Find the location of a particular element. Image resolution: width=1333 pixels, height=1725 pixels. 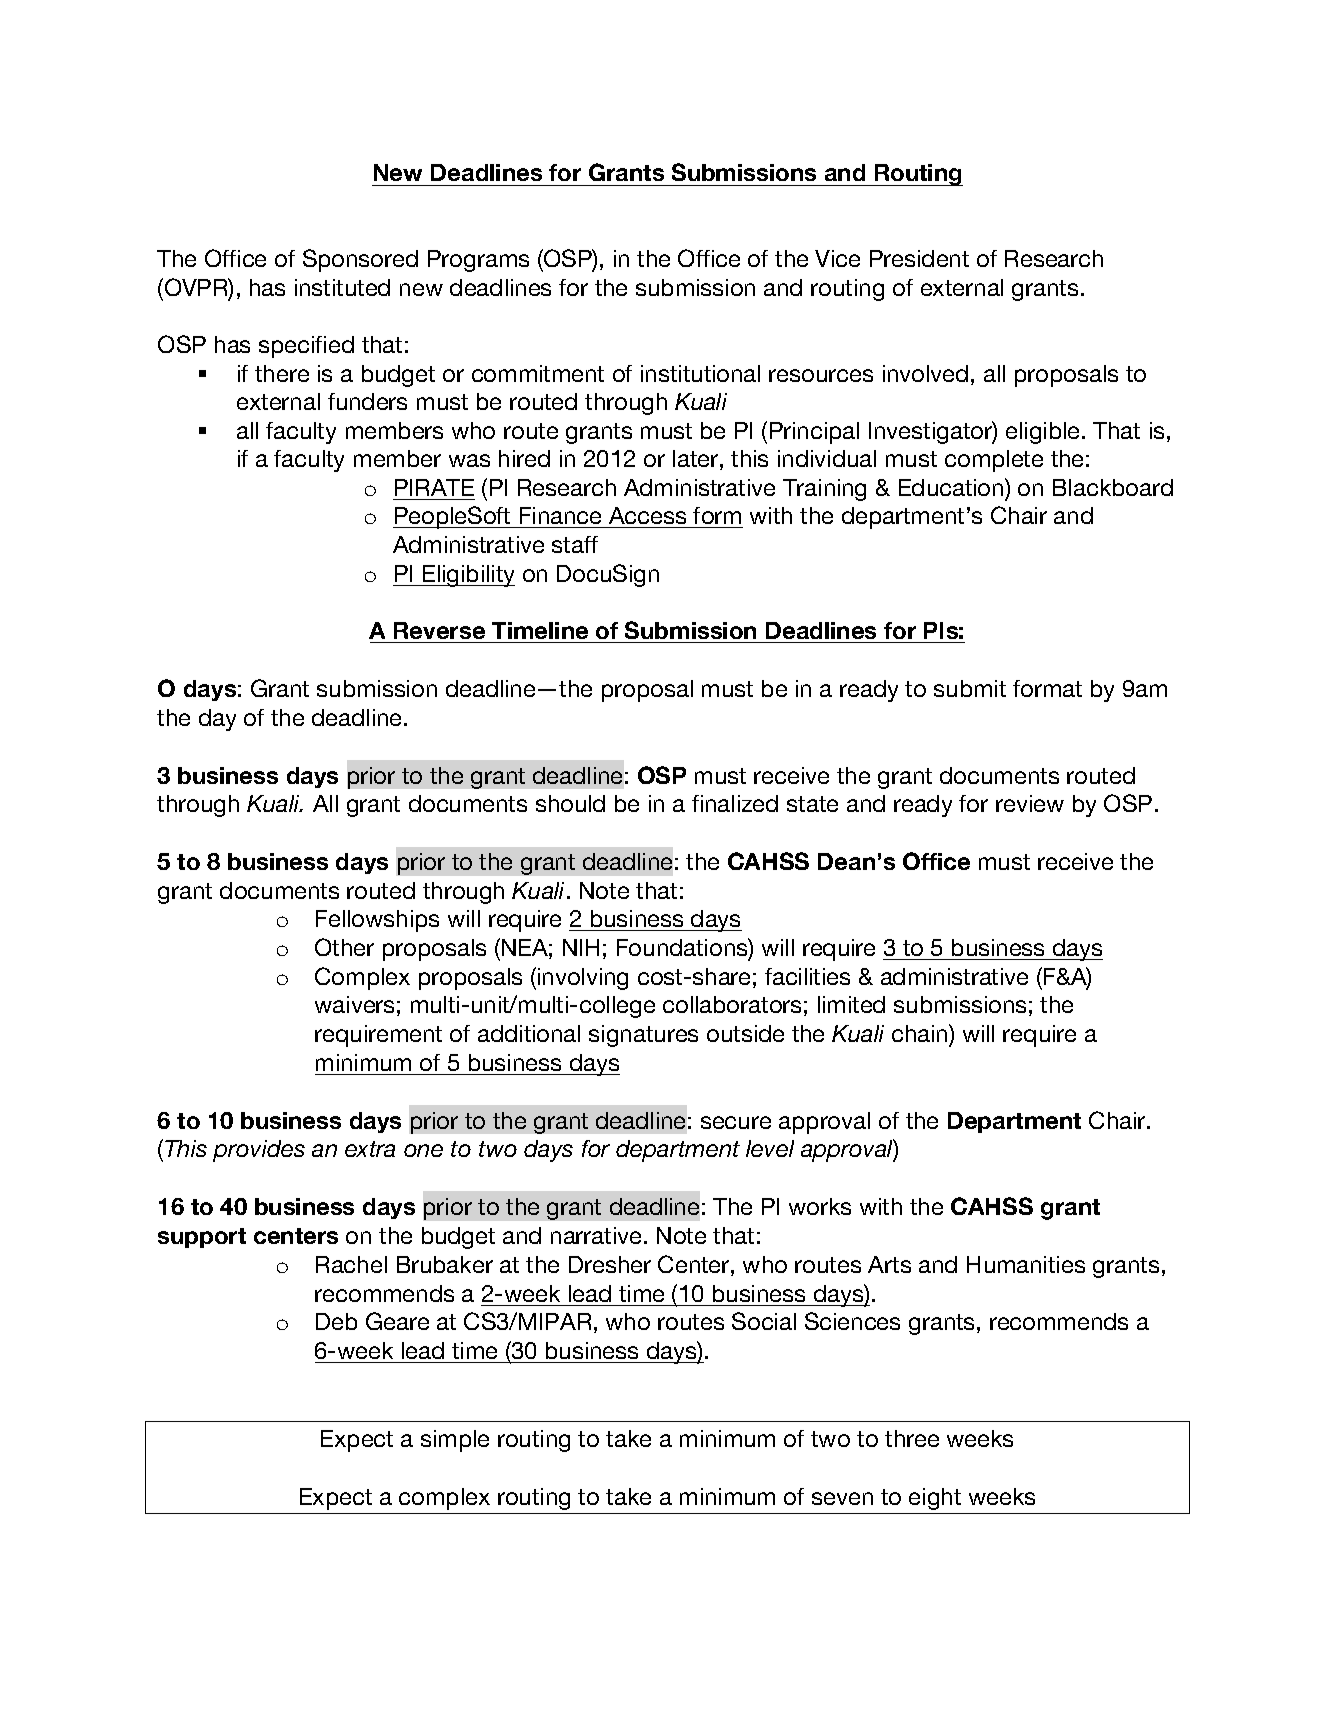

Other is located at coordinates (344, 947).
